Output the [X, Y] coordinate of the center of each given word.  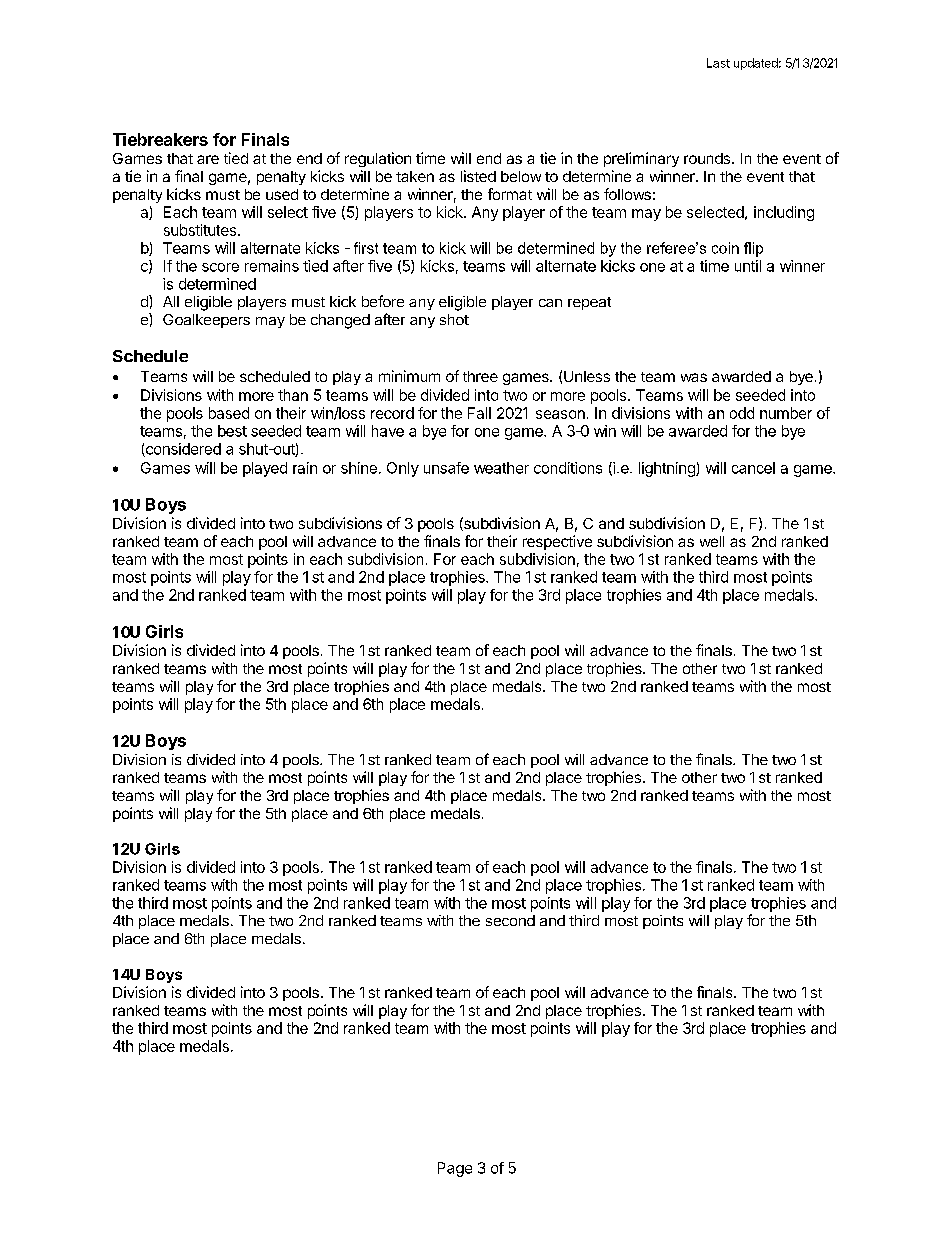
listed [478, 176]
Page [455, 1169]
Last [718, 63]
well [712, 541]
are [208, 159]
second [510, 920]
